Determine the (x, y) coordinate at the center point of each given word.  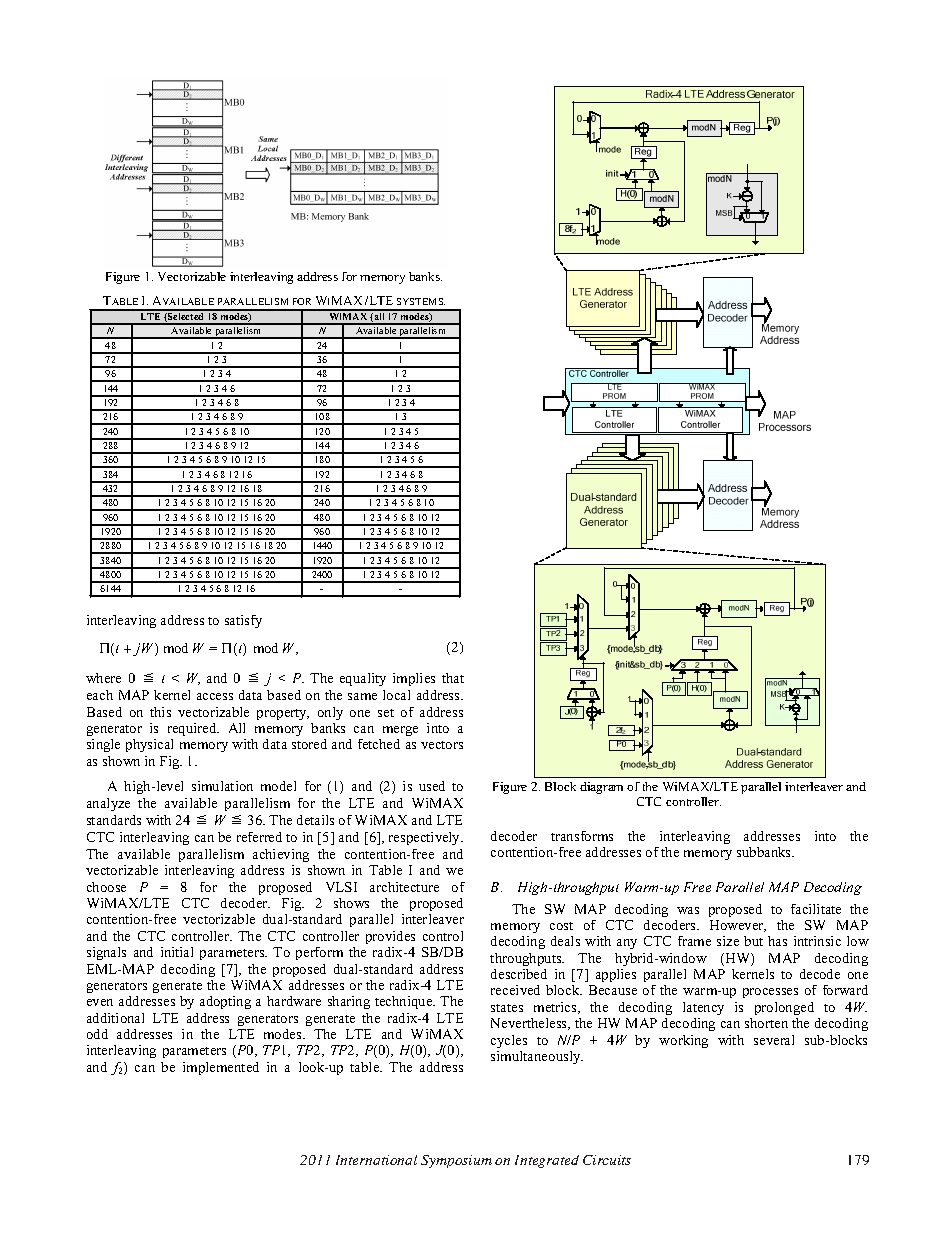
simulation (222, 786)
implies (414, 679)
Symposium (456, 1161)
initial (177, 952)
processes (770, 993)
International (376, 1160)
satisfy (243, 621)
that (453, 678)
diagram (601, 788)
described (519, 974)
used (432, 786)
